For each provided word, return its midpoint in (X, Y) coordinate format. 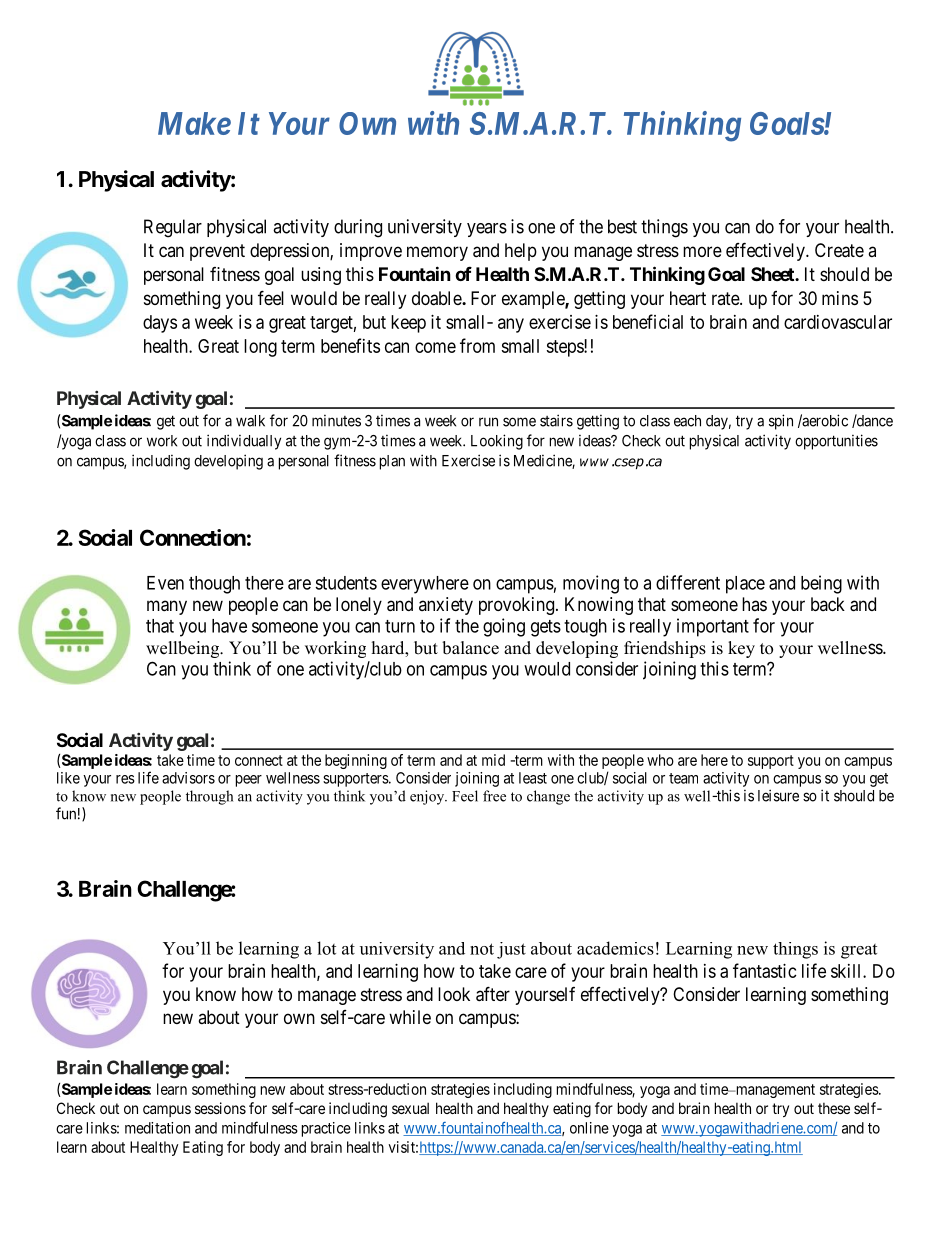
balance (470, 648)
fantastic (765, 970)
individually (244, 442)
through (209, 797)
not (482, 949)
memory (437, 253)
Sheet (773, 274)
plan (392, 462)
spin (781, 422)
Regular (173, 228)
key (741, 649)
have (229, 626)
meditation (157, 1128)
